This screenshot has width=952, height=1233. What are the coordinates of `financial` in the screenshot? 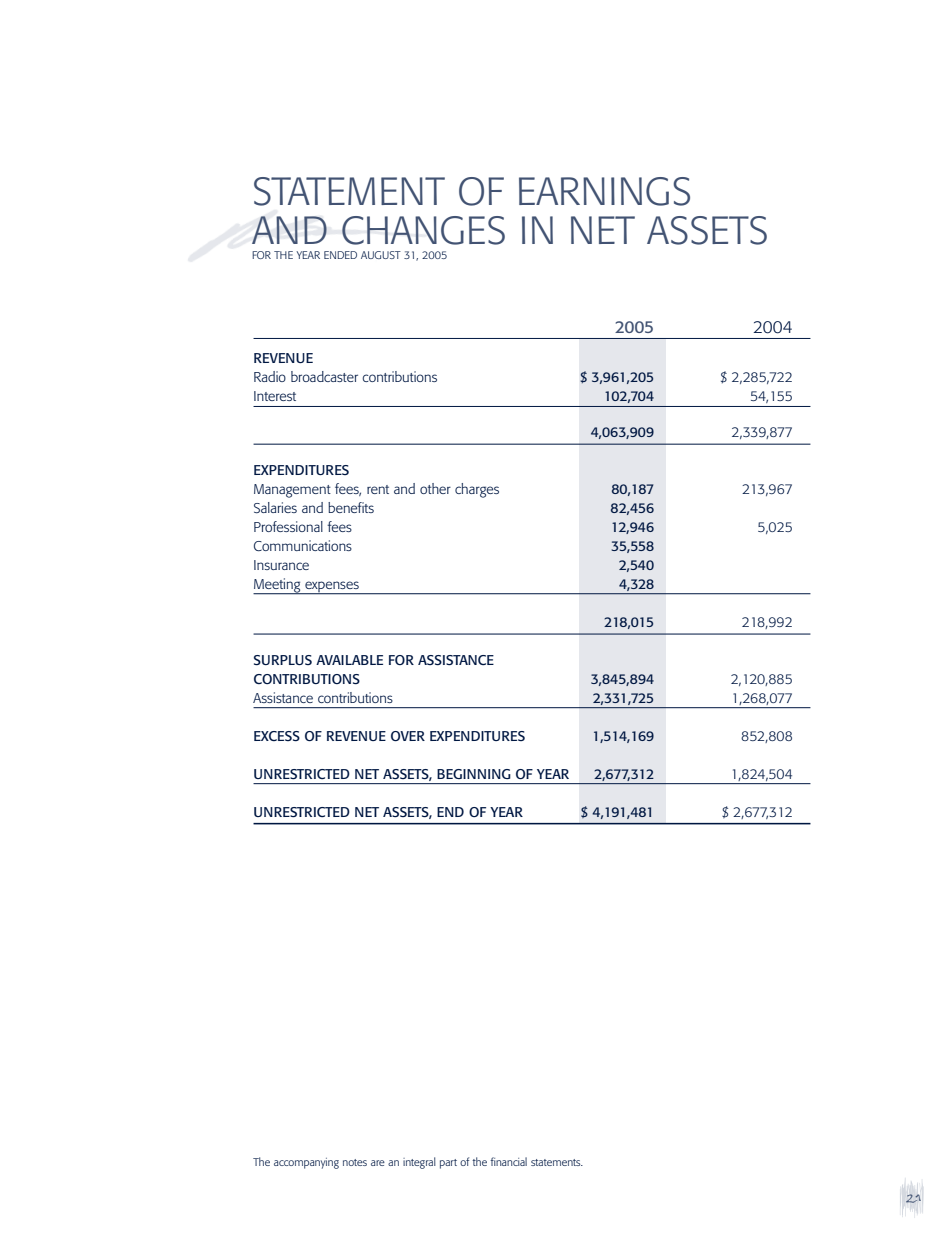 It's located at (508, 1161).
